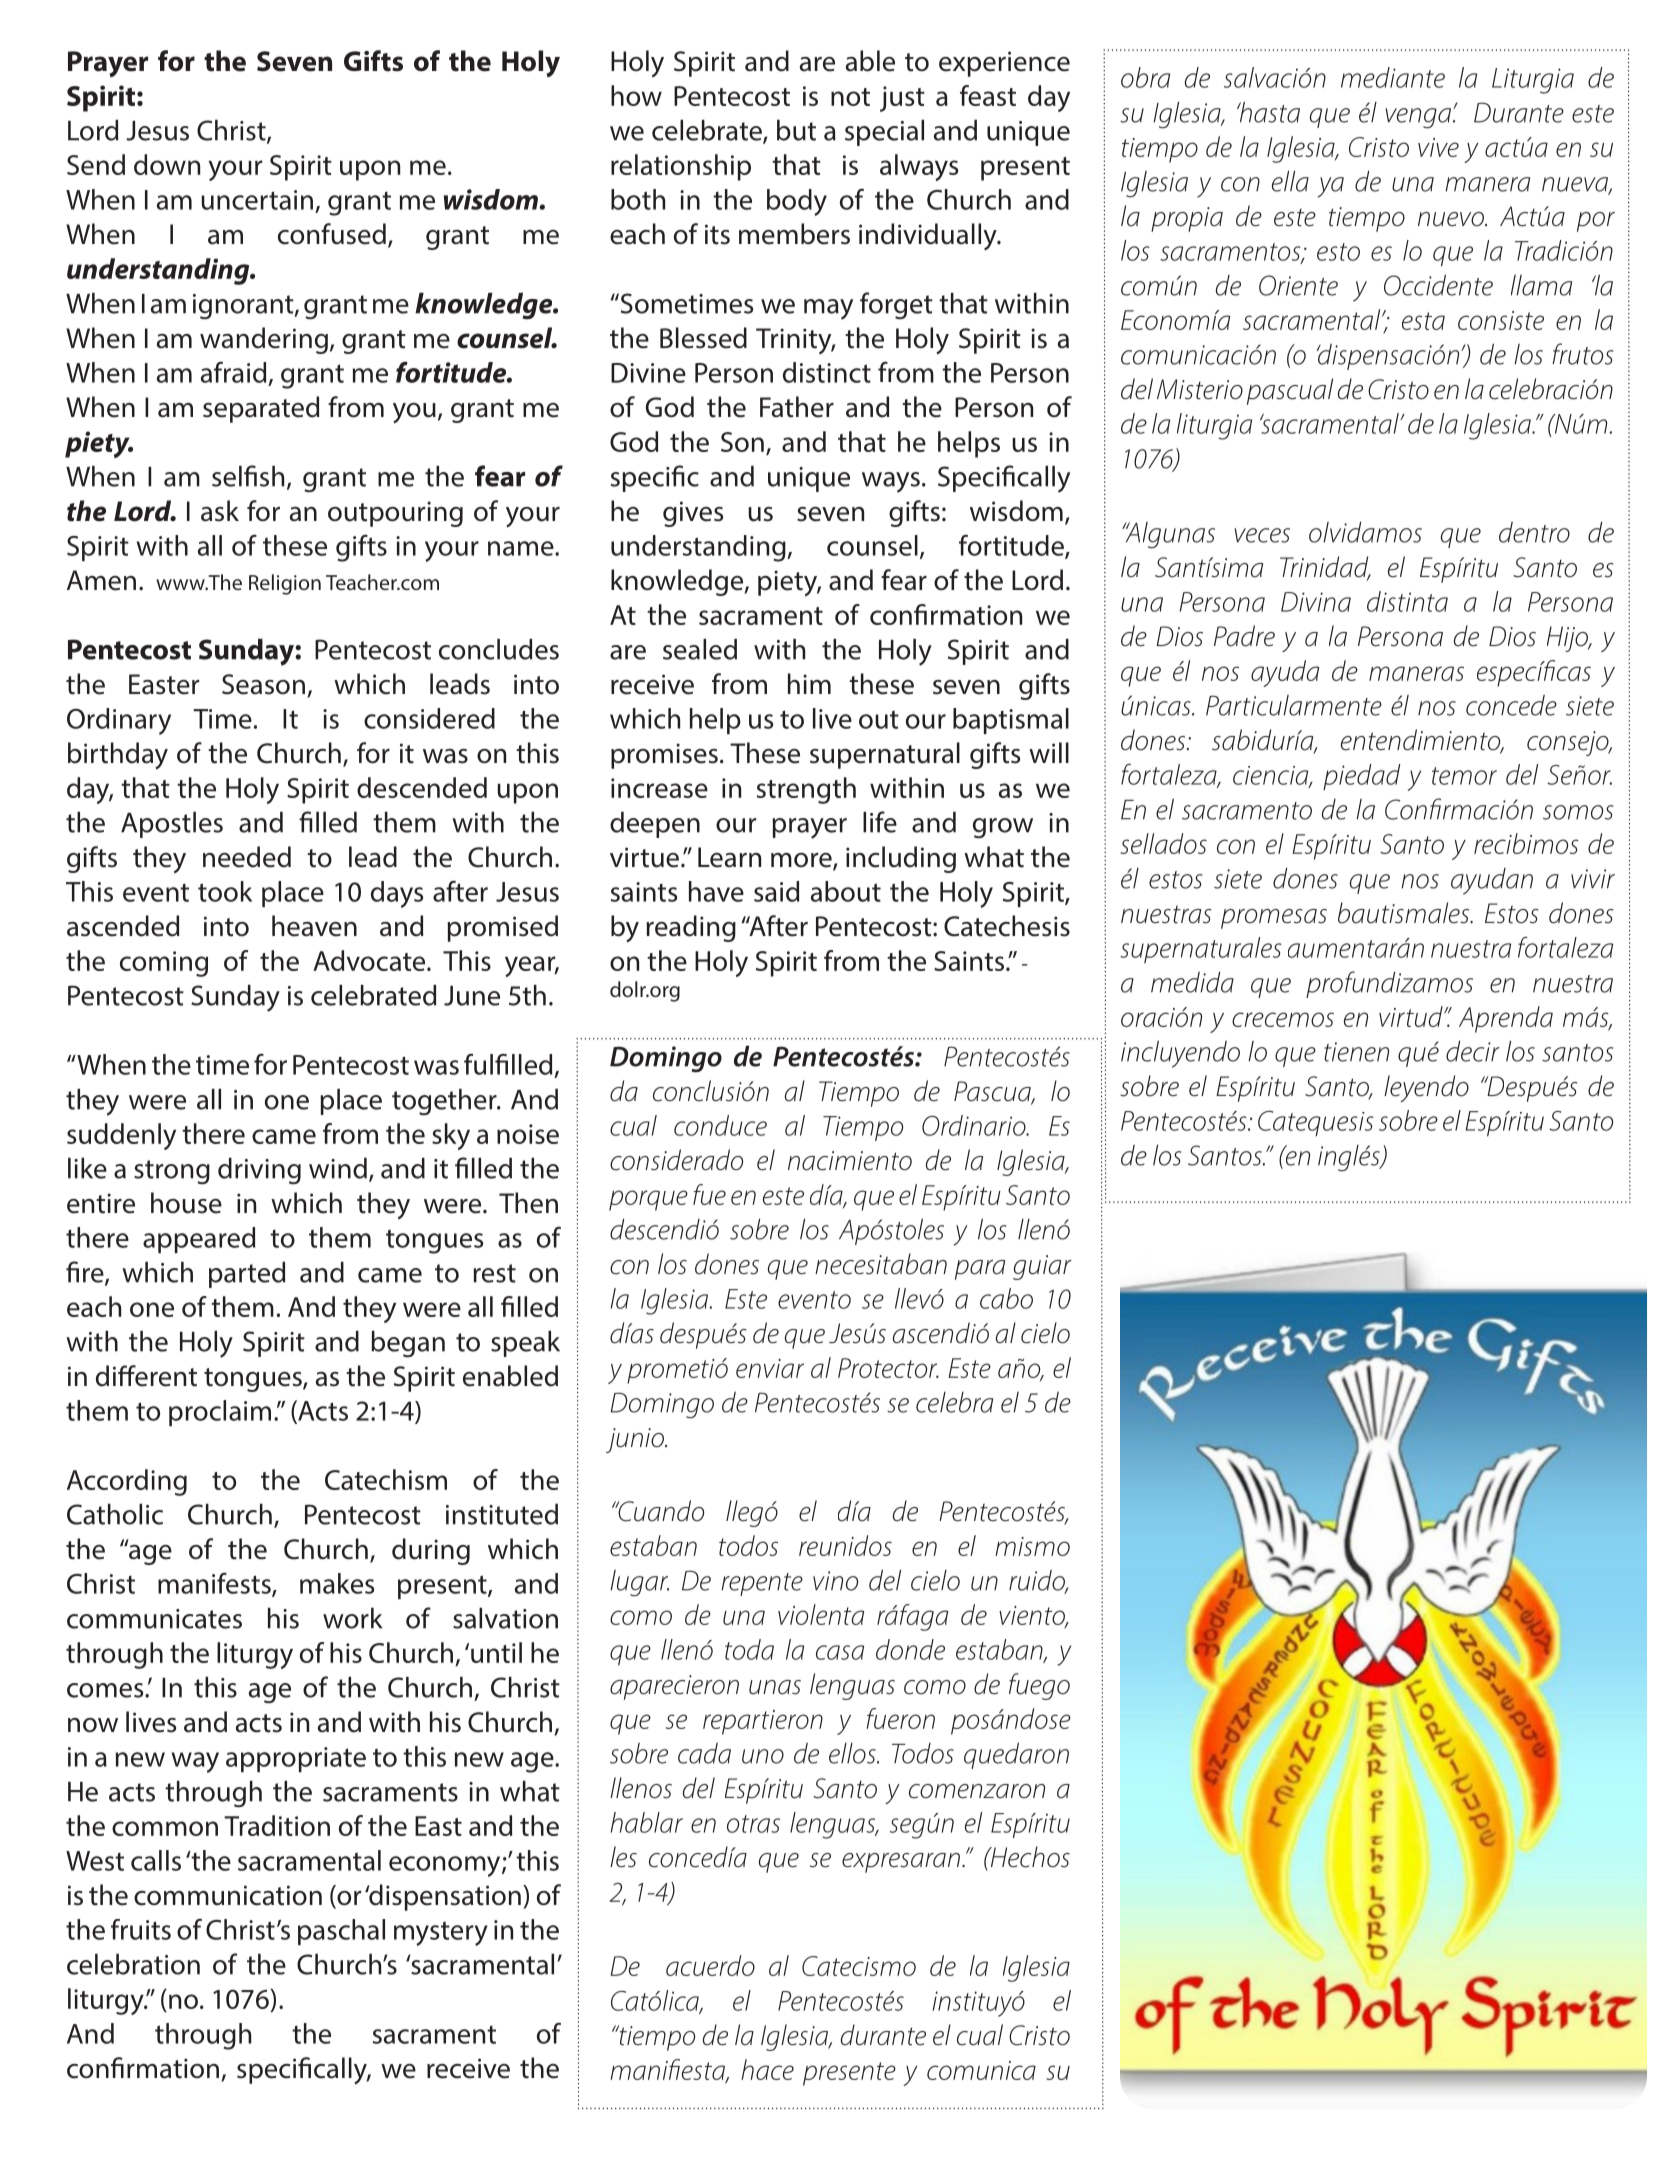 The height and width of the screenshot is (2175, 1680). Describe the element at coordinates (257, 200) in the screenshot. I see `uncertain` at that location.
